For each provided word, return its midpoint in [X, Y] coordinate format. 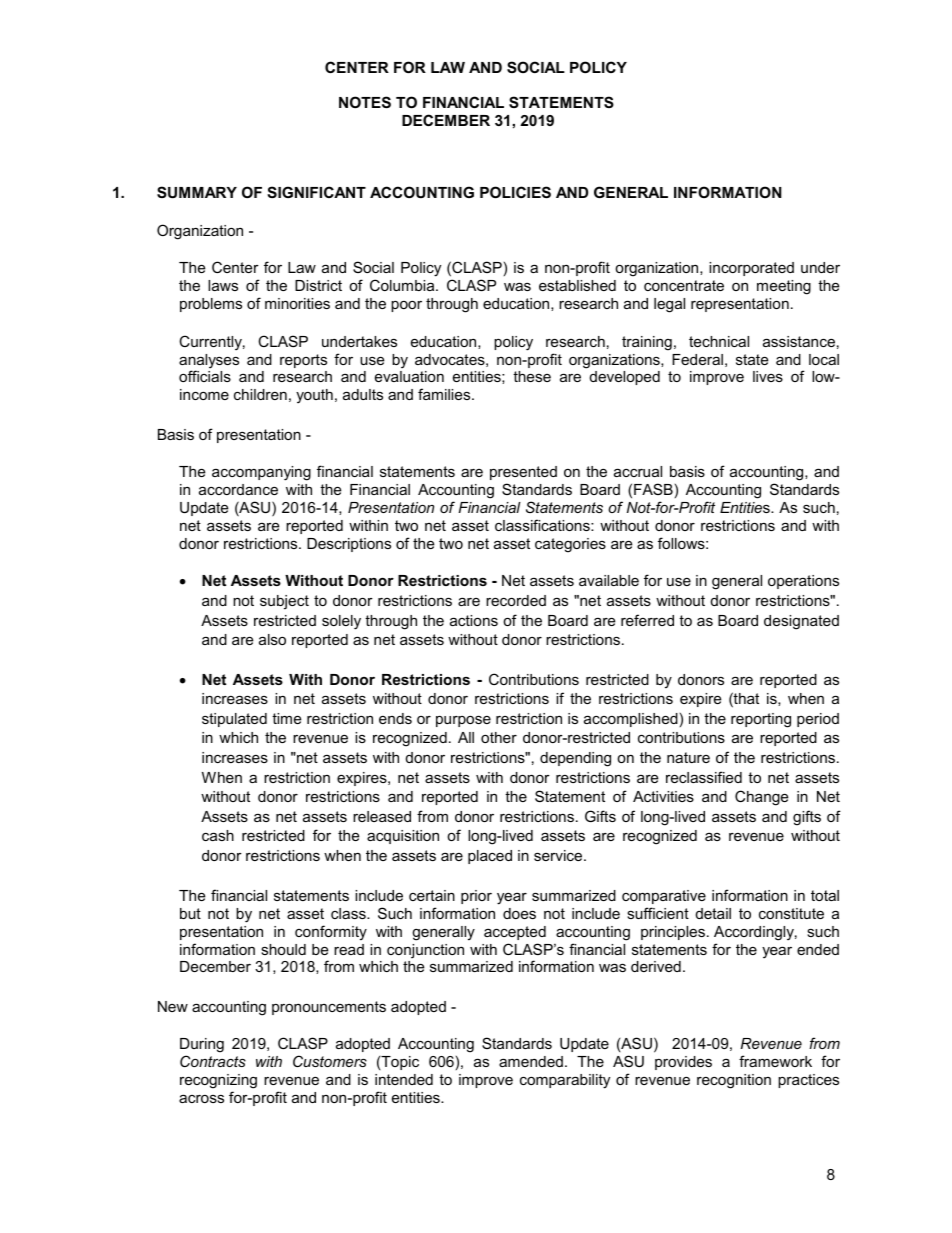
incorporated [751, 269]
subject [284, 602]
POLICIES [515, 192]
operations [803, 582]
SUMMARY [197, 192]
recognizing [218, 1081]
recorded [516, 600]
